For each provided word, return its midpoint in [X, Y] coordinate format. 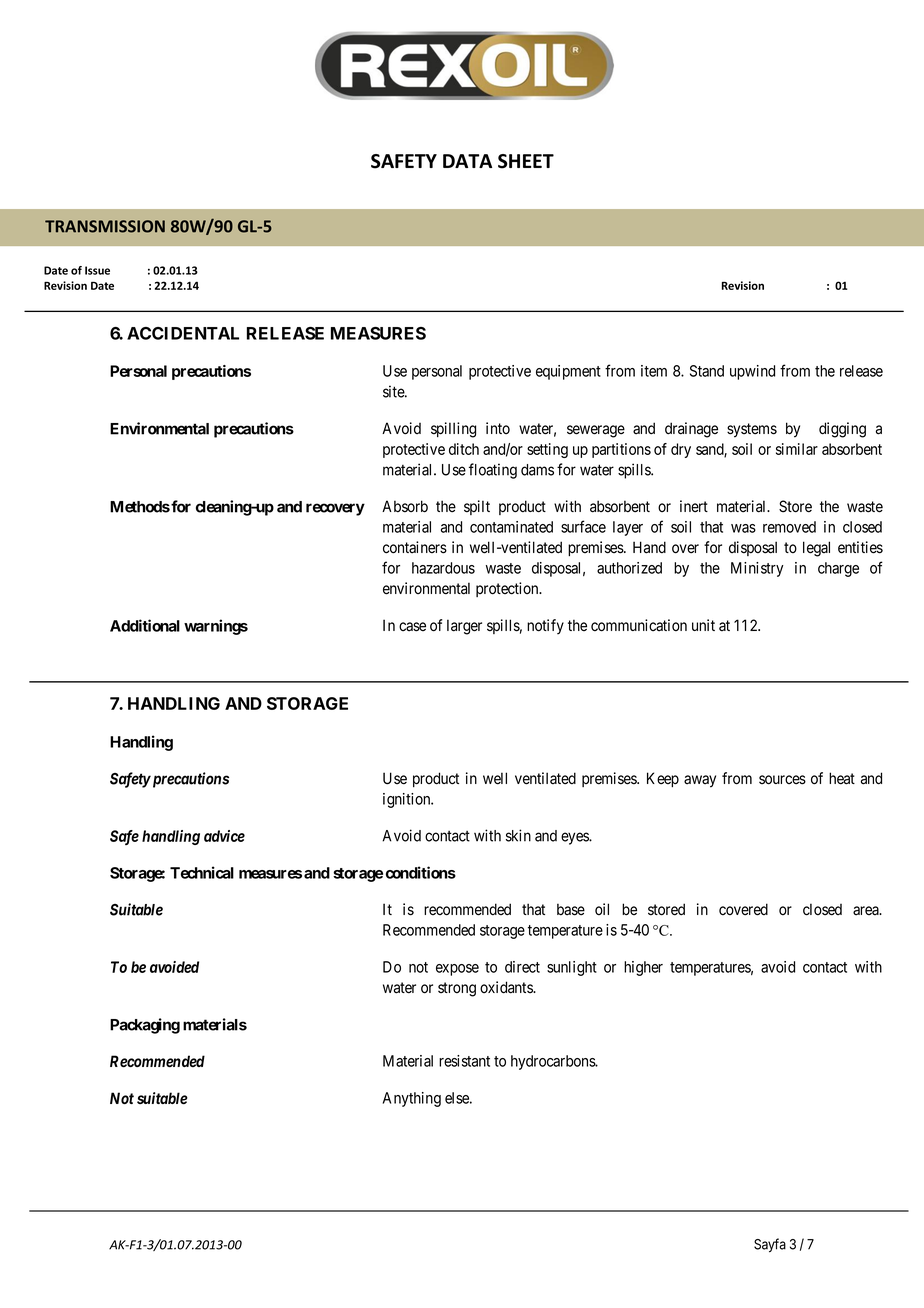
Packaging [145, 1026]
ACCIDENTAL [183, 333]
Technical [202, 872]
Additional [145, 625]
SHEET [526, 161]
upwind [752, 372]
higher [643, 968]
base [571, 909]
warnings [216, 627]
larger [464, 627]
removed [789, 527]
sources [782, 780]
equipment [568, 372]
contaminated [511, 527]
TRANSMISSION [105, 226]
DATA [467, 161]
